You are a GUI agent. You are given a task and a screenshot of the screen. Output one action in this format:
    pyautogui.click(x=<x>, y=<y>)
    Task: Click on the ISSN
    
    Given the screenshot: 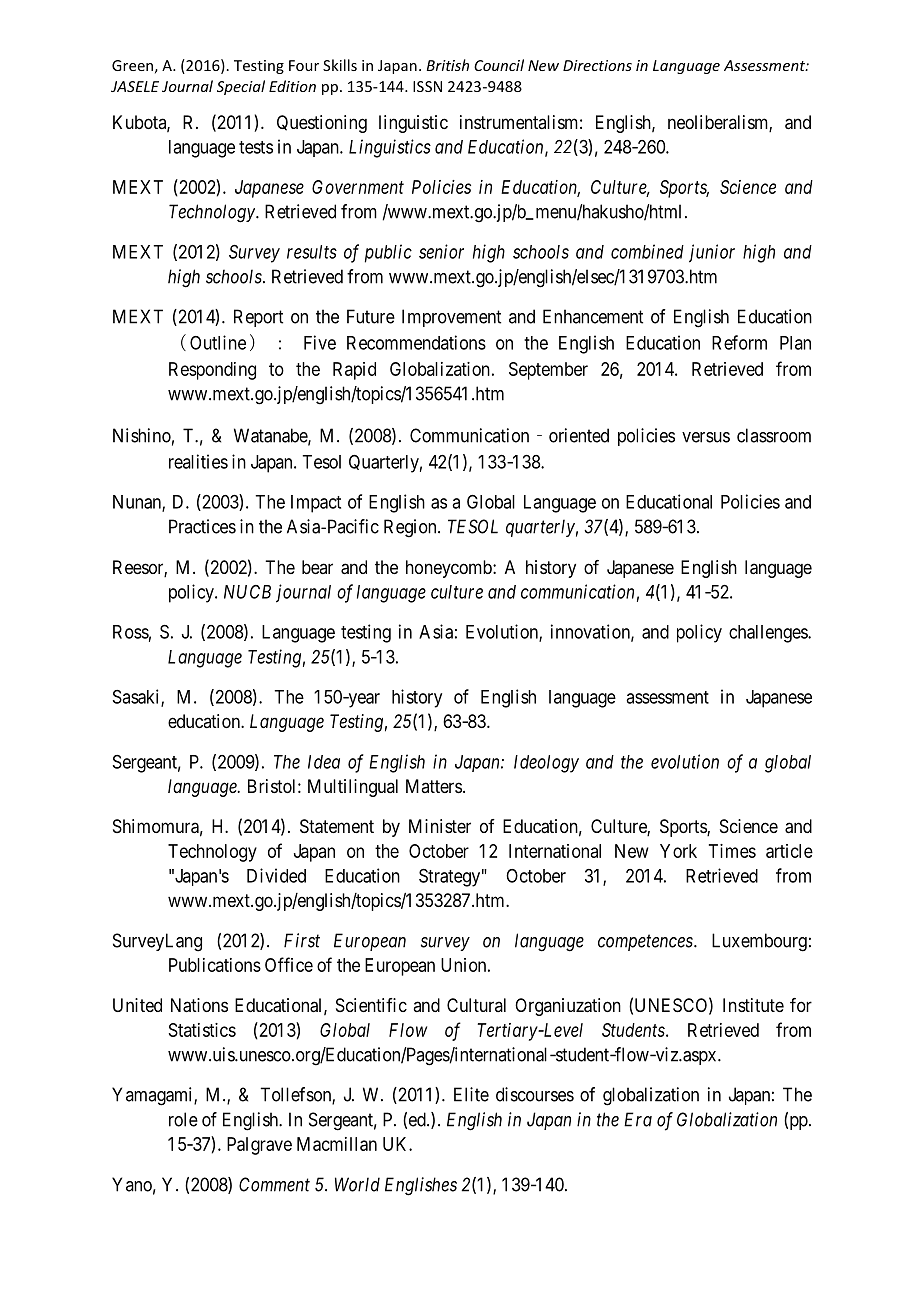 What is the action you would take?
    pyautogui.click(x=427, y=86)
